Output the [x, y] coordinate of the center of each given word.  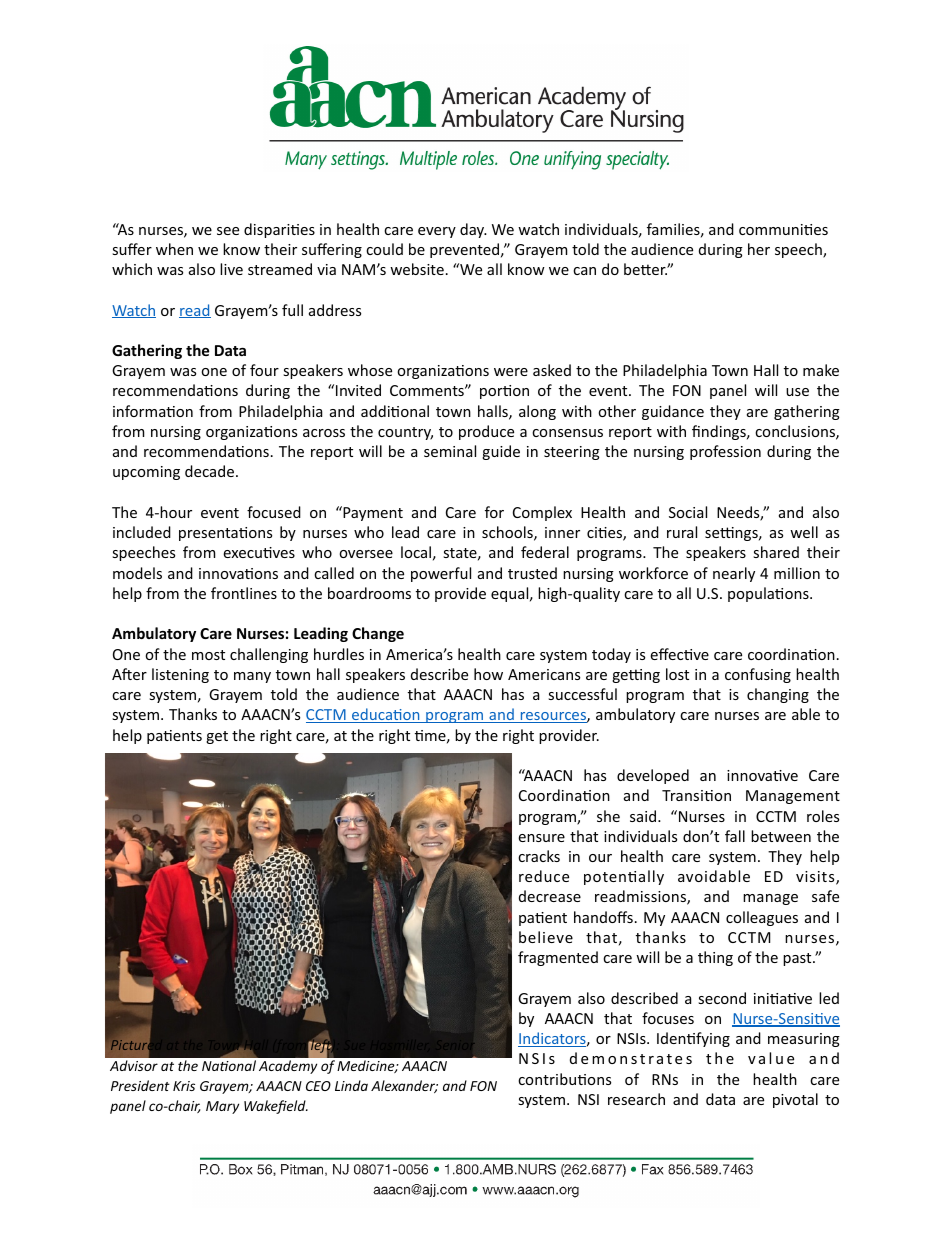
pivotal [795, 1100]
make [821, 370]
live [231, 269]
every [437, 232]
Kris [184, 1086]
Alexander [404, 1086]
